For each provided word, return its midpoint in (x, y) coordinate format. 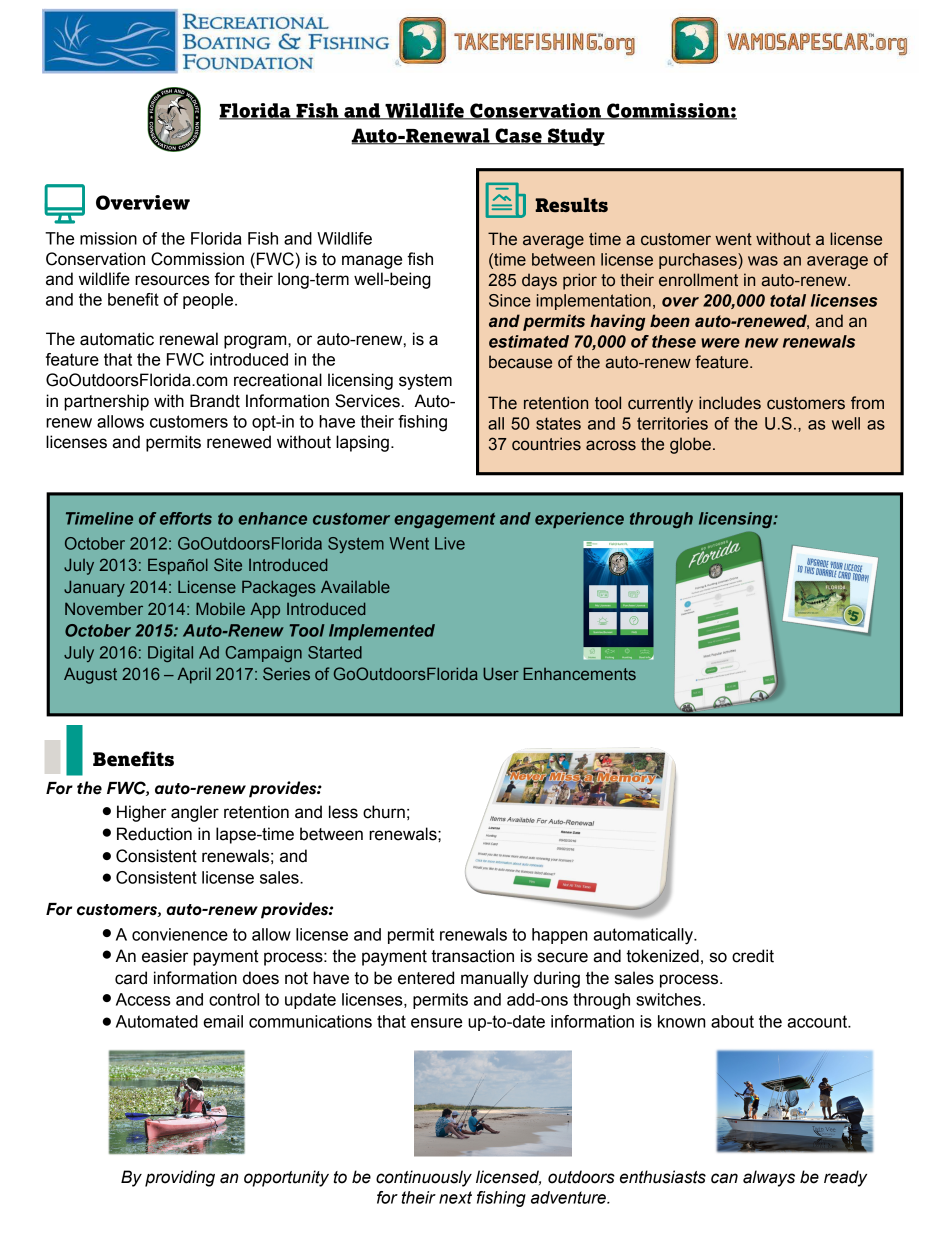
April (194, 675)
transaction (472, 956)
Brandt (215, 401)
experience (579, 520)
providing (180, 1178)
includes (730, 403)
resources (172, 280)
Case (518, 136)
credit (753, 956)
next (455, 1197)
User (501, 673)
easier (165, 956)
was (763, 261)
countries (546, 444)
